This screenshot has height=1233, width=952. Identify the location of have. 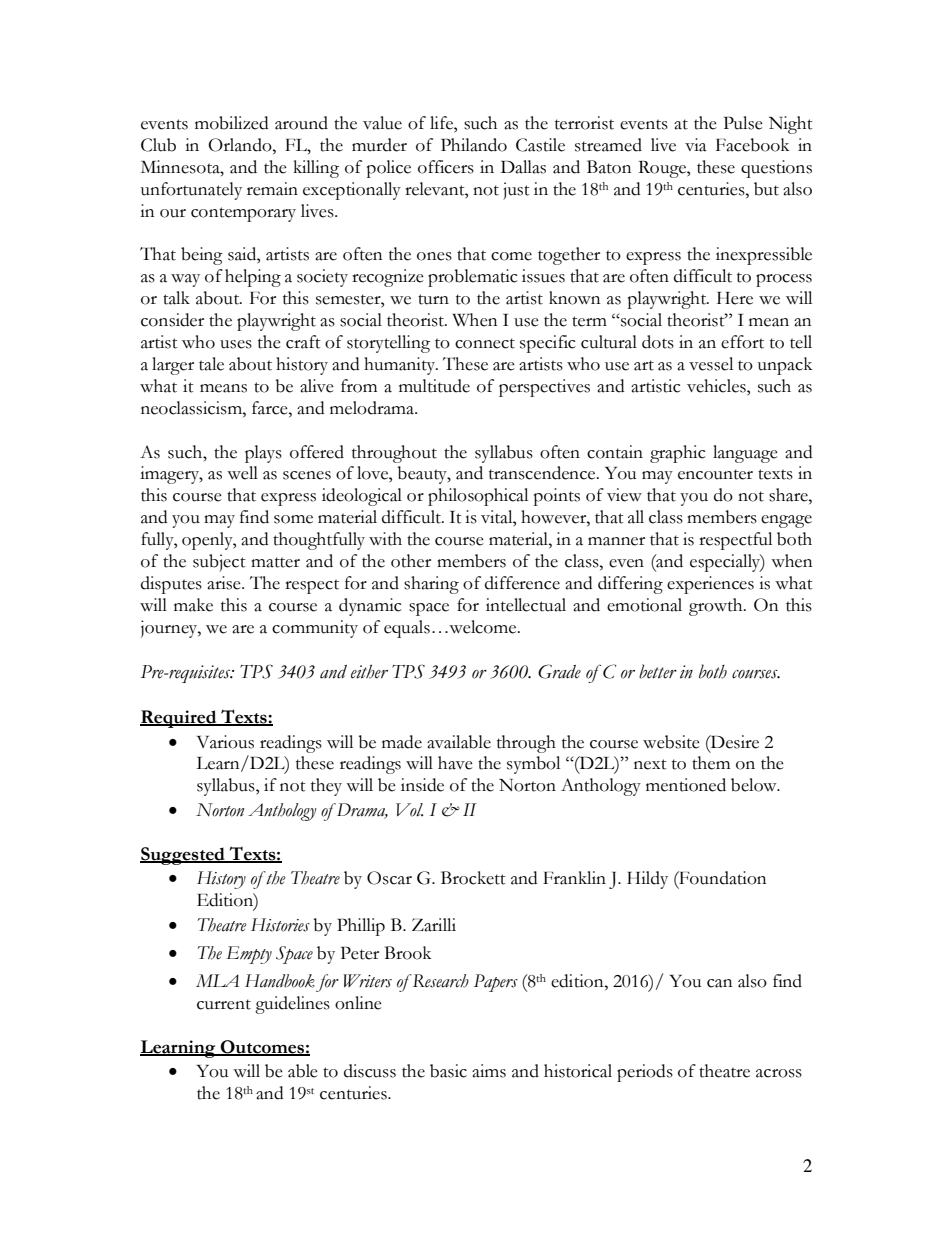
(455, 763).
